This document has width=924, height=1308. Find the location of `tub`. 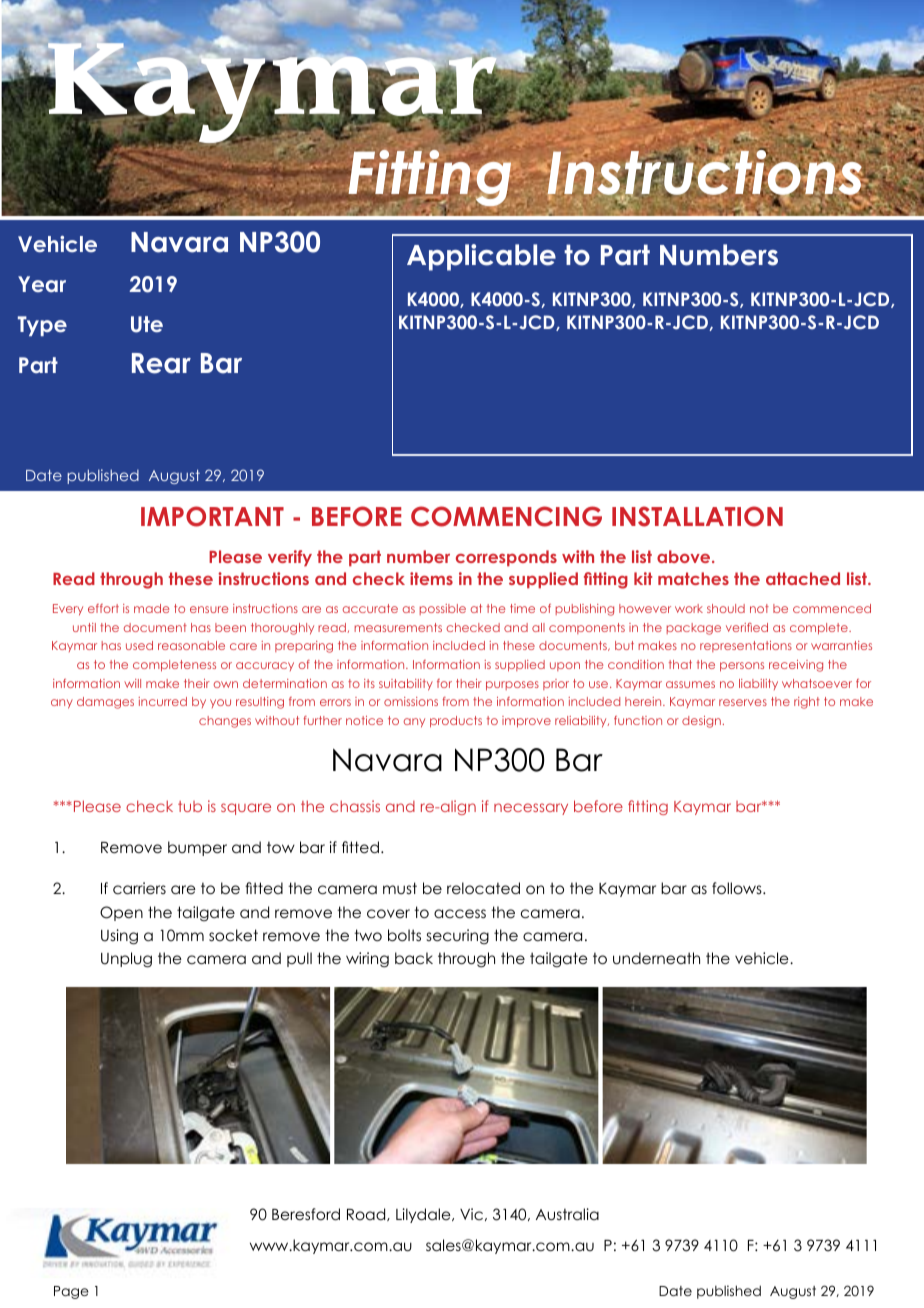

tub is located at coordinates (190, 806).
